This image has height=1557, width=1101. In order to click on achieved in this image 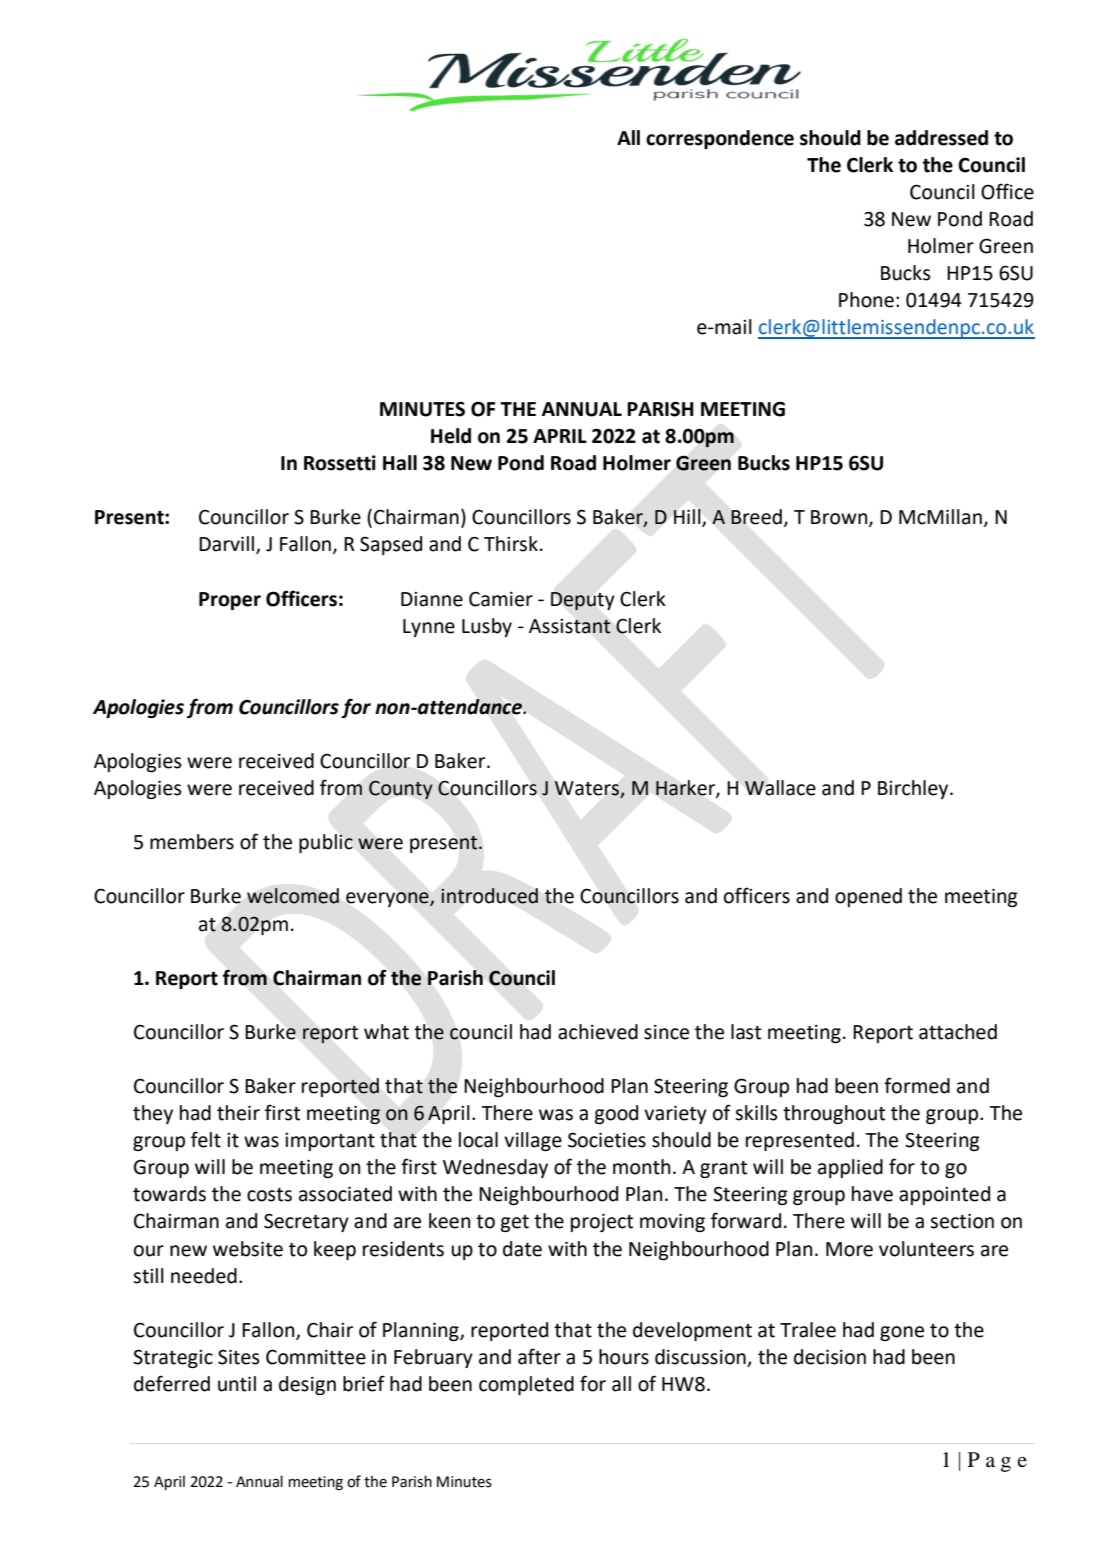, I will do `click(598, 1032)`.
